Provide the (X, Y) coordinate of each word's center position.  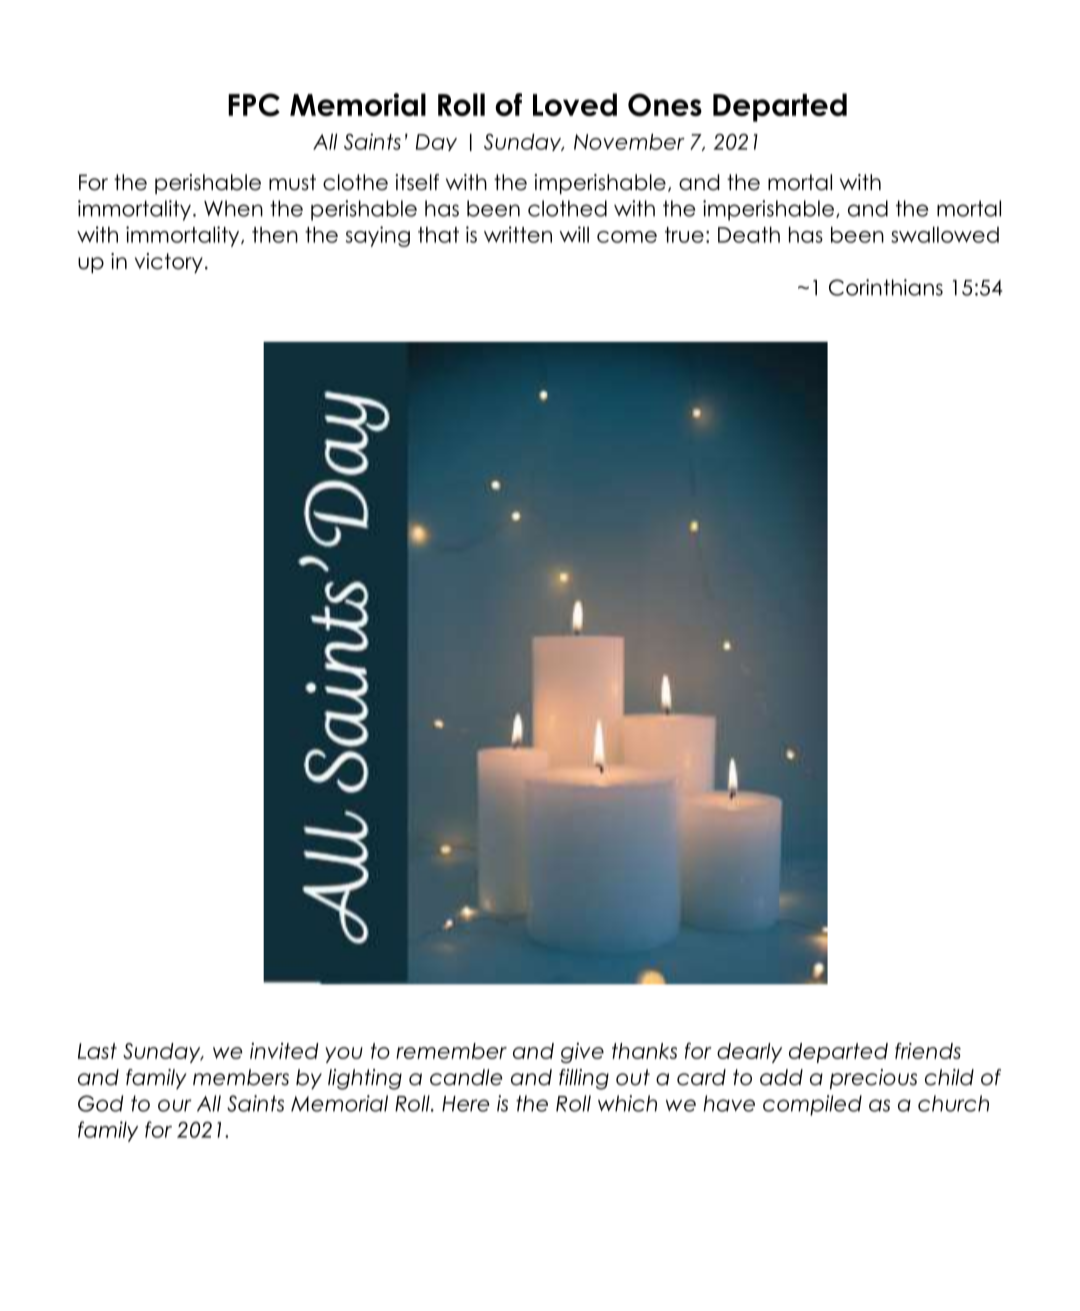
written (518, 234)
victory (169, 263)
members (241, 1077)
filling (584, 1079)
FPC (254, 105)
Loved (575, 104)
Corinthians (886, 287)
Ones (665, 105)
